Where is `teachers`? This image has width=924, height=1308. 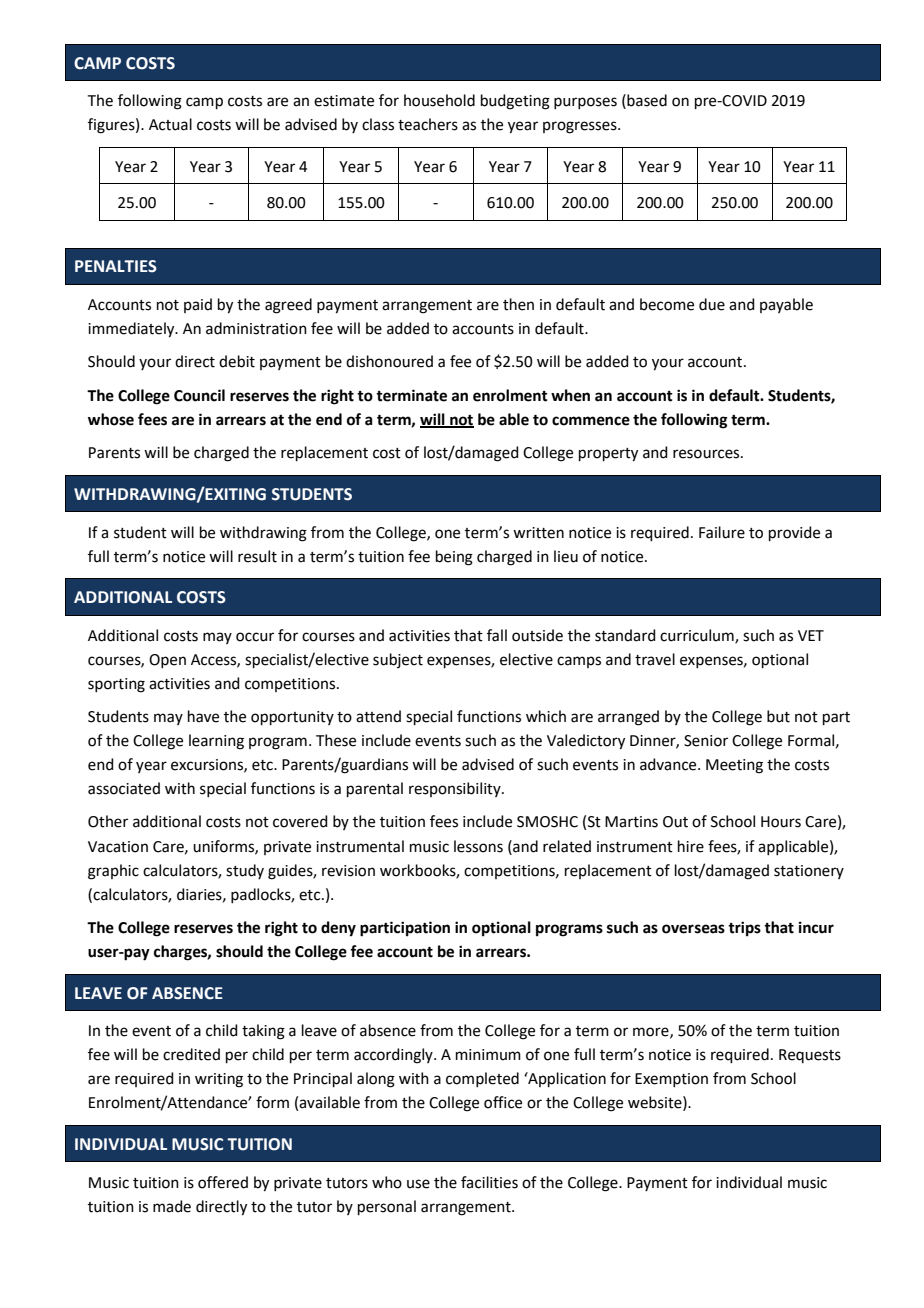 teachers is located at coordinates (428, 124).
